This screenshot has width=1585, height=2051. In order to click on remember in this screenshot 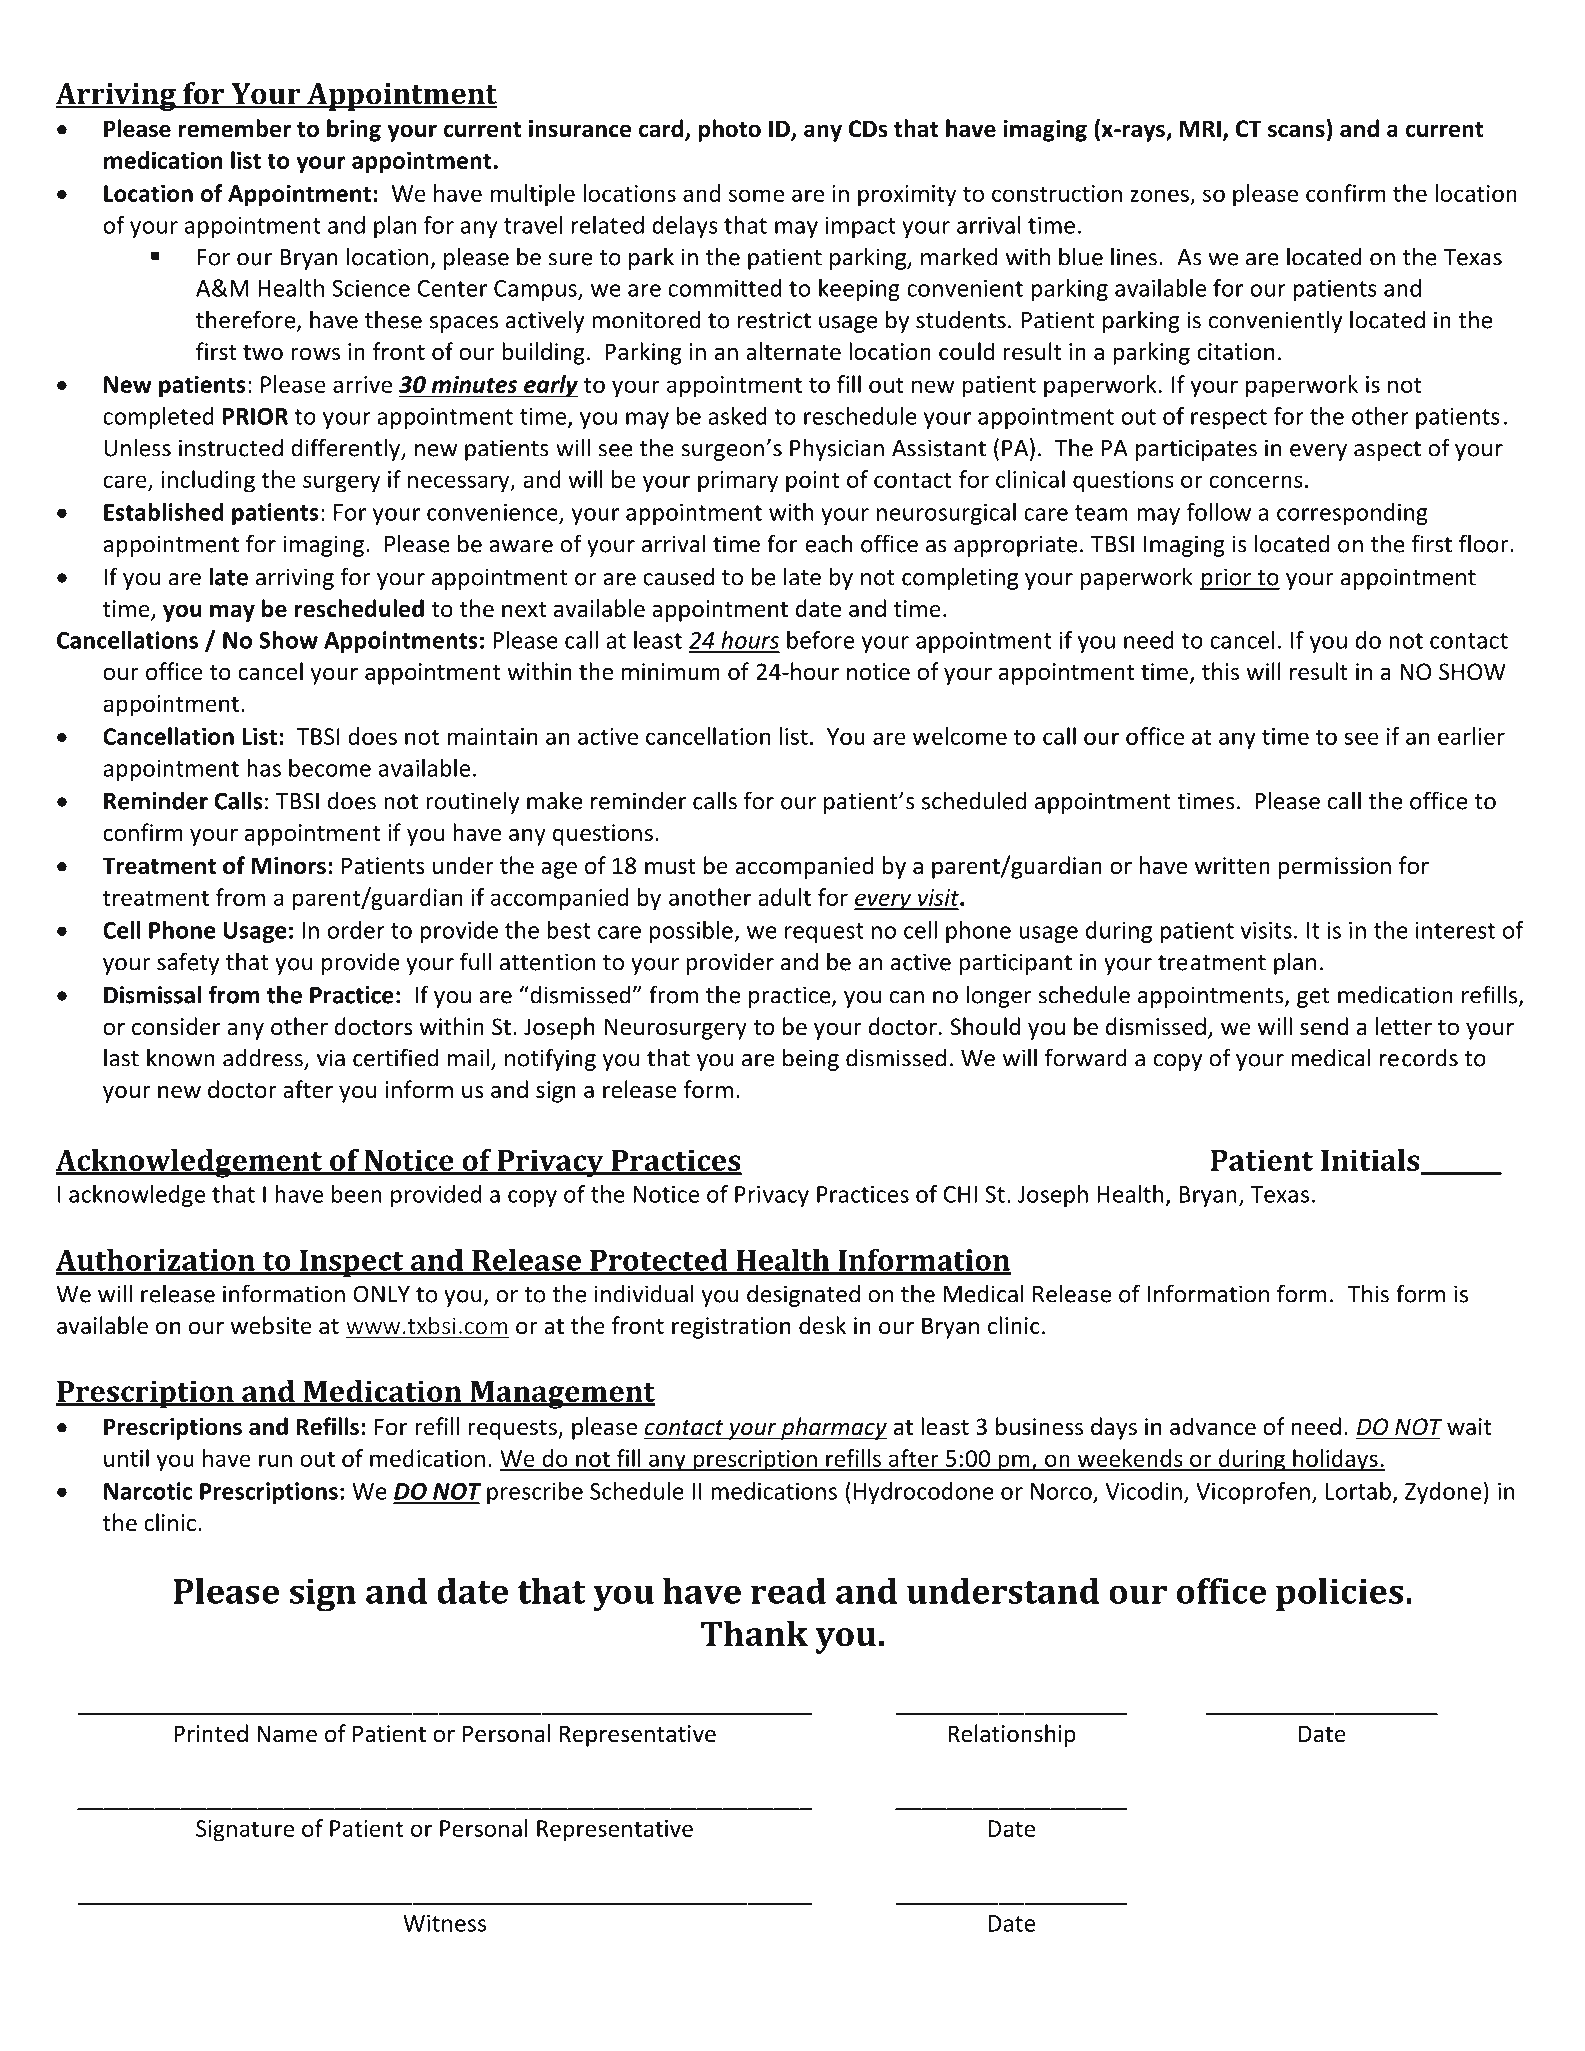, I will do `click(235, 128)`.
